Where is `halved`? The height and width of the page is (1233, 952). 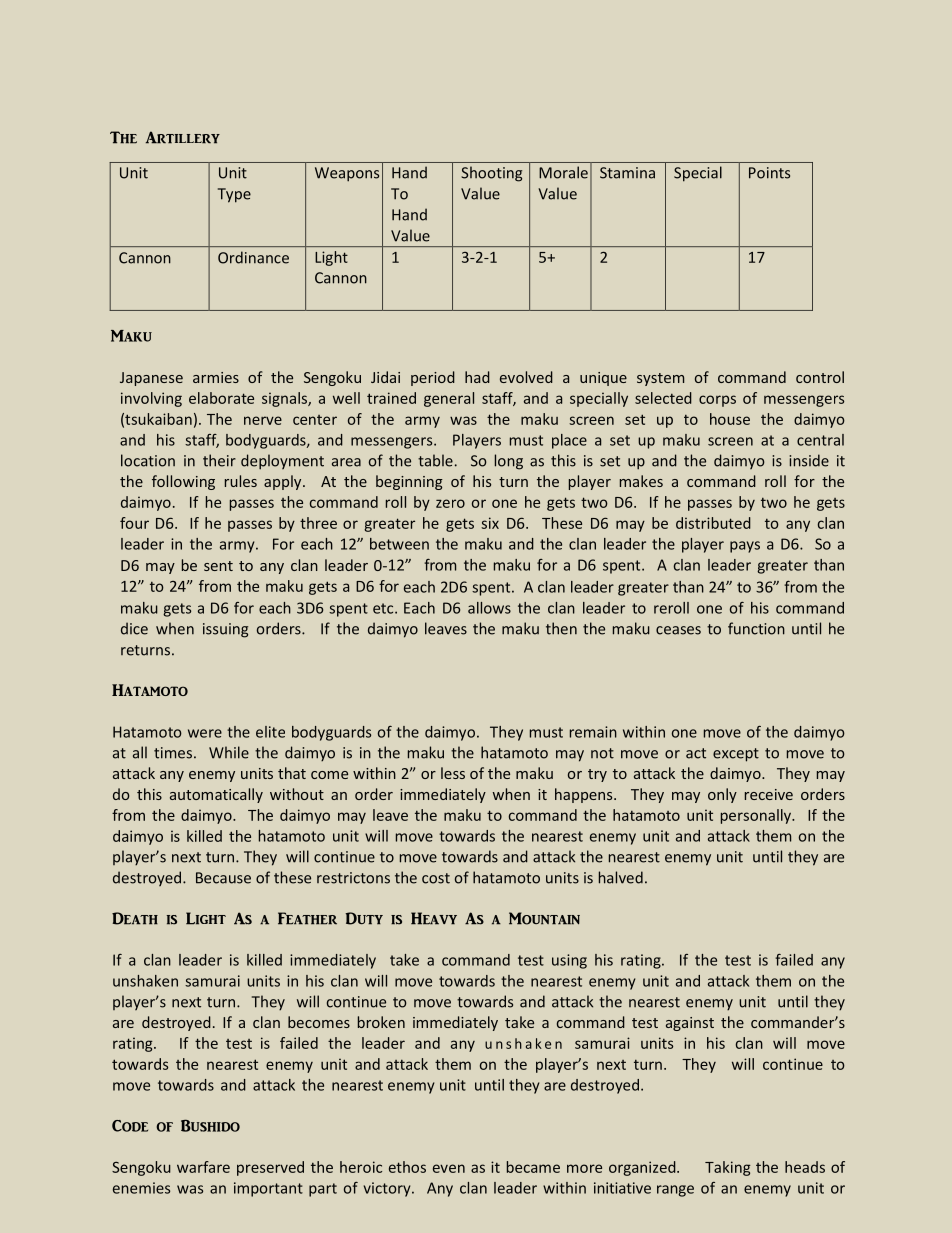 halved is located at coordinates (621, 877).
